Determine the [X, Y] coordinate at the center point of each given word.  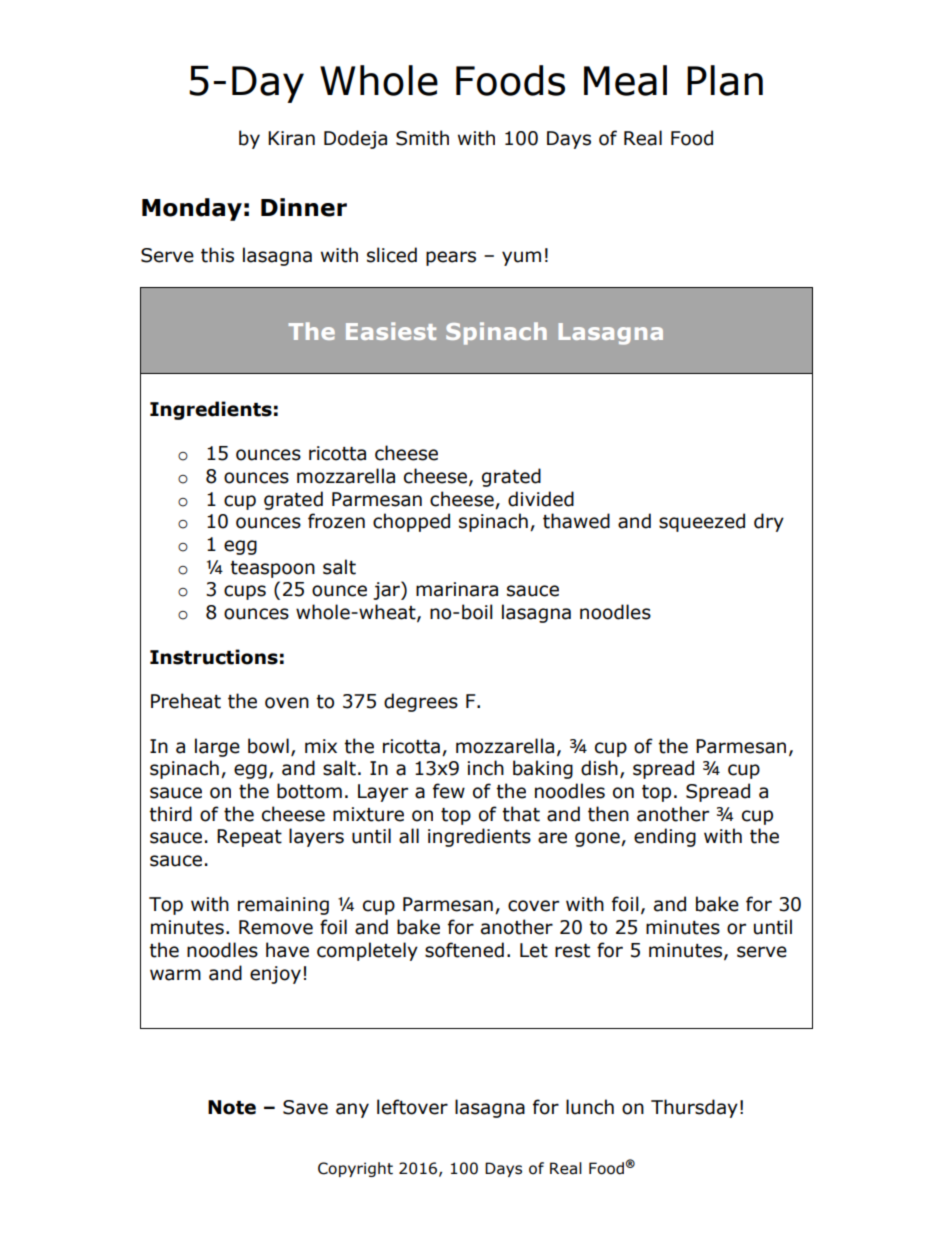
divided [541, 499]
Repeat [249, 838]
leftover [412, 1107]
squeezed [702, 522]
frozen [336, 521]
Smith [422, 138]
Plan [725, 80]
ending [665, 837]
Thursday [694, 1108]
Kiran [291, 138]
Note [232, 1107]
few [449, 791]
